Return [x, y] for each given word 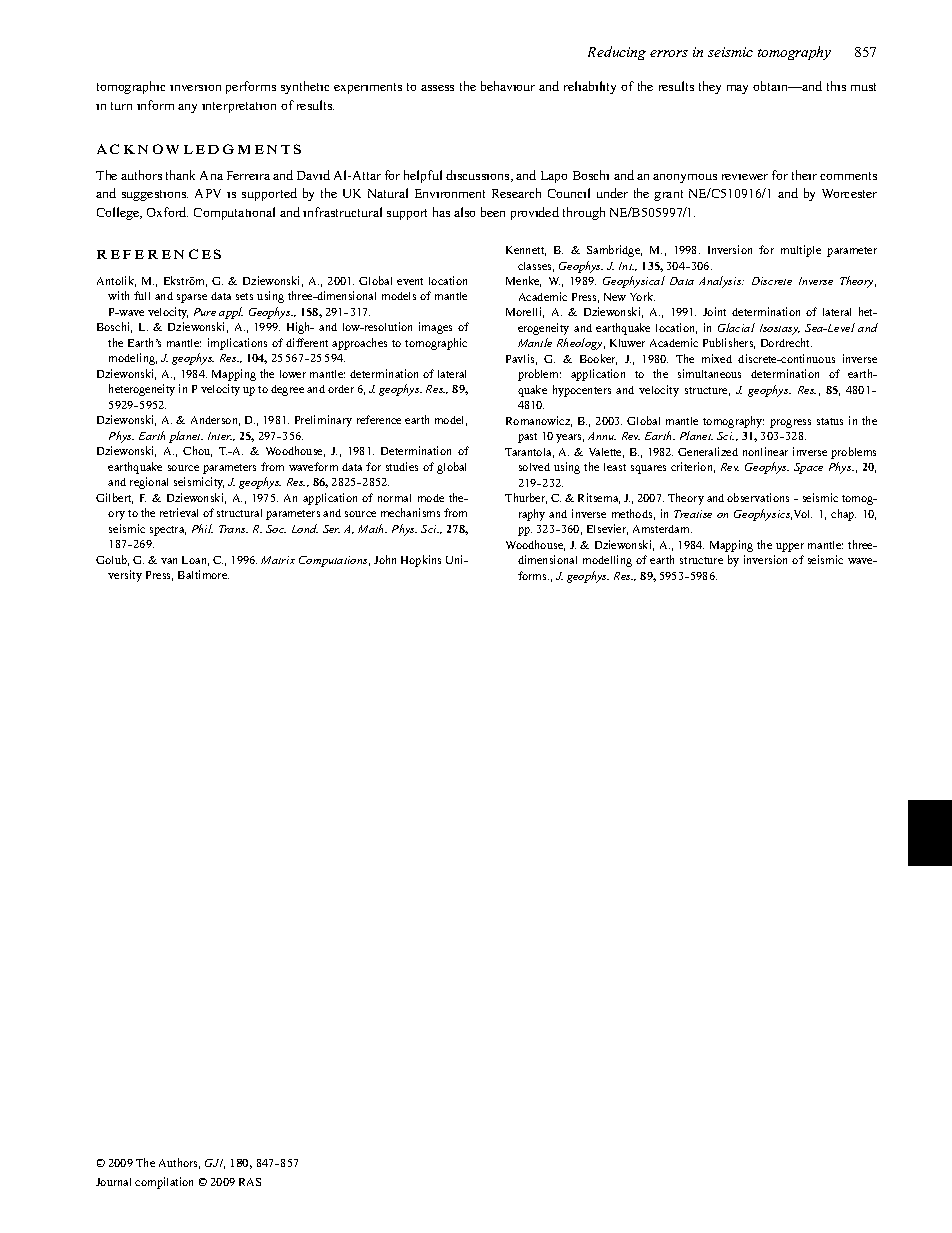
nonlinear [765, 451]
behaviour [508, 86]
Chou [197, 451]
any [187, 108]
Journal [113, 1182]
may [737, 89]
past [527, 438]
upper [790, 547]
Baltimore [203, 574]
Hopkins [421, 561]
